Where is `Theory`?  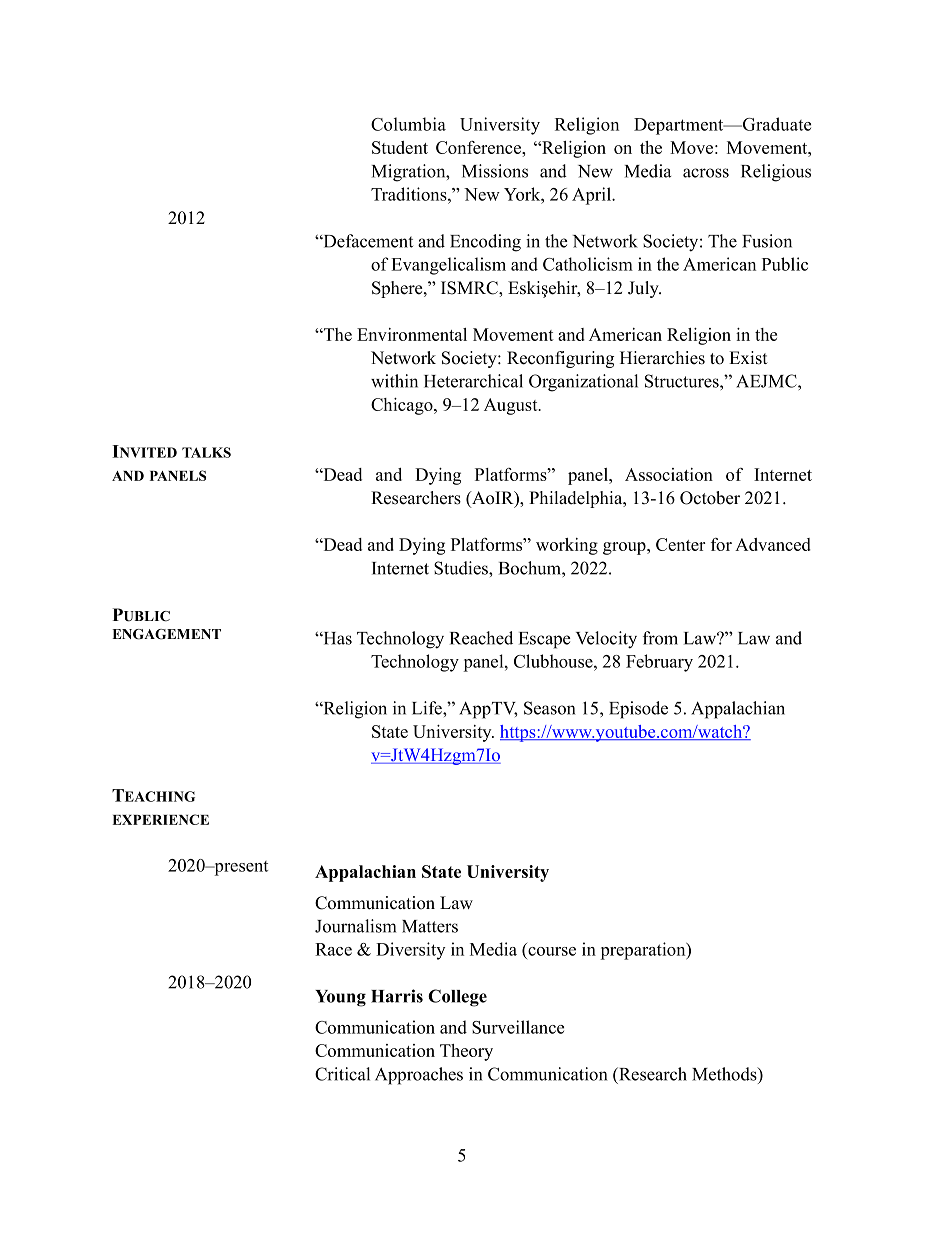
Theory is located at coordinates (466, 1052).
